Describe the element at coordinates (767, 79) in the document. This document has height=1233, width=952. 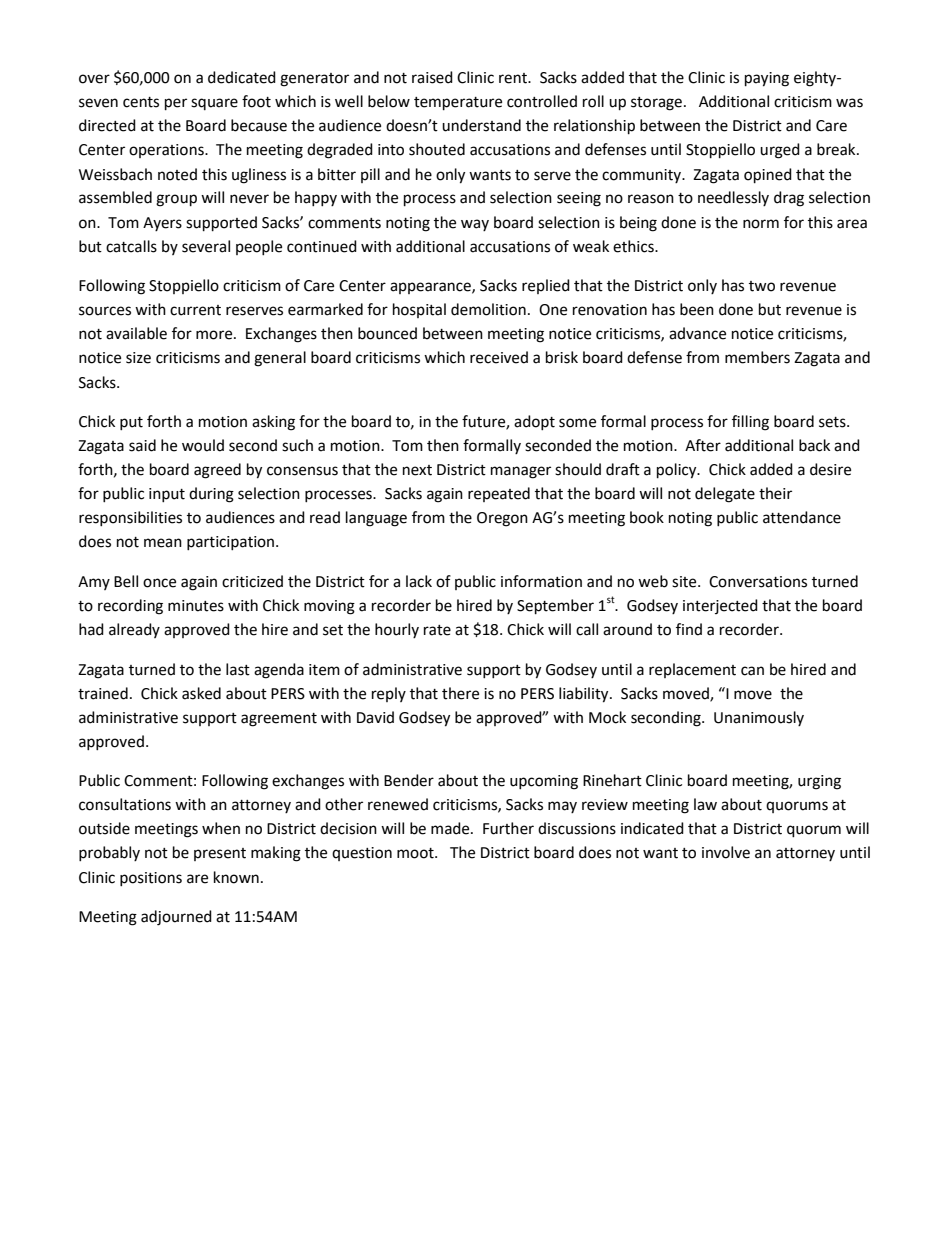
I see `paying` at that location.
